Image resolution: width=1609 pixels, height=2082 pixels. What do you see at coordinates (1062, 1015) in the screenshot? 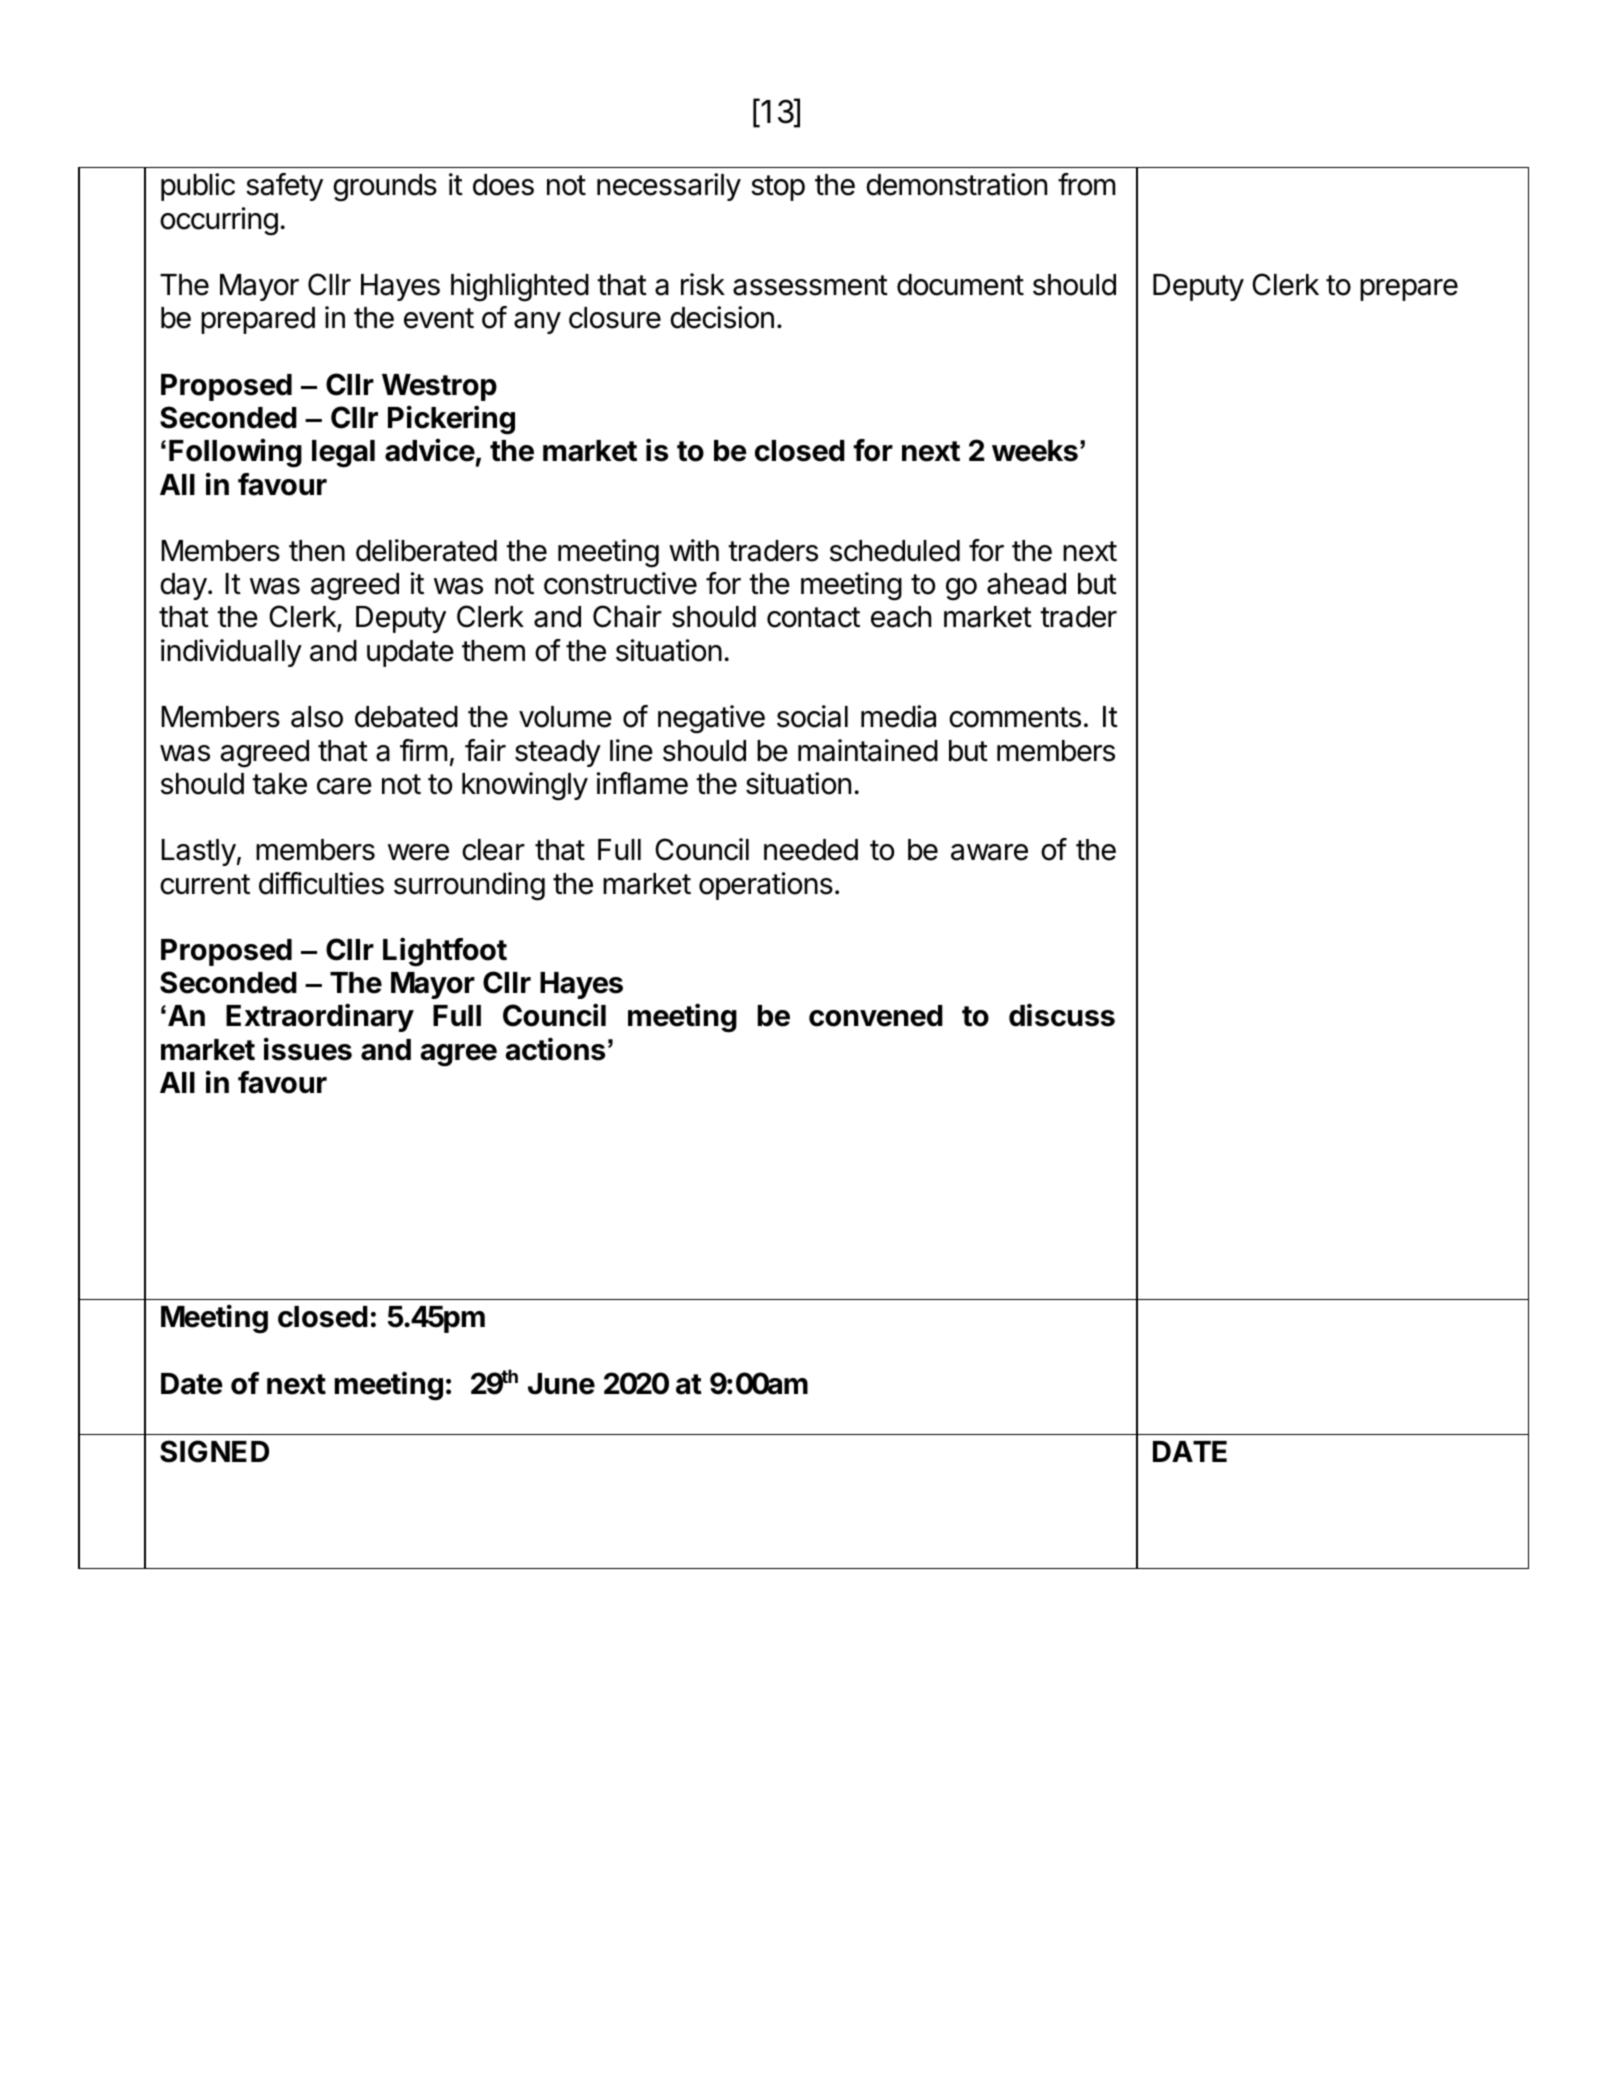
I see `discuss` at bounding box center [1062, 1015].
